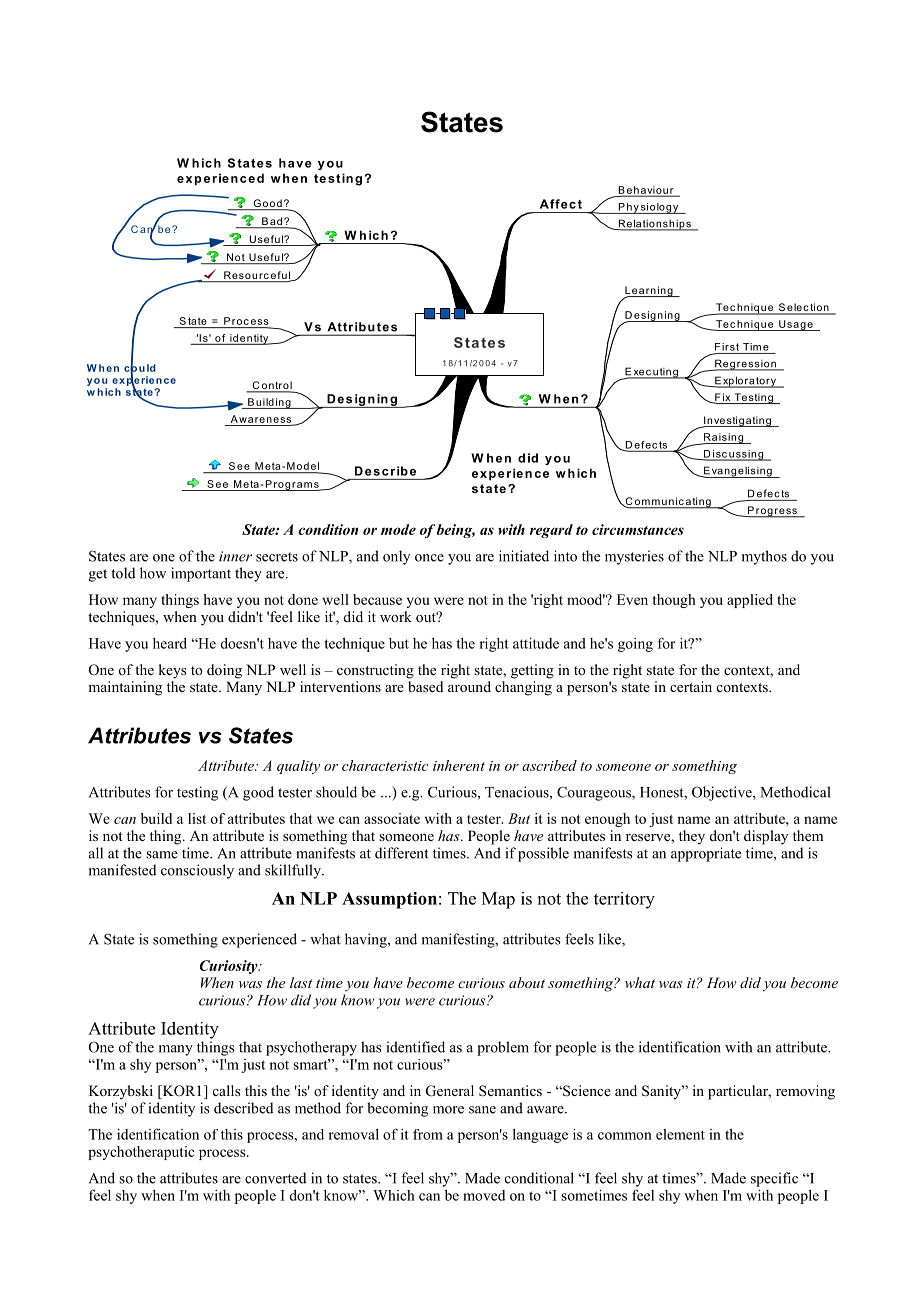  What do you see at coordinates (392, 818) in the image?
I see `associate` at bounding box center [392, 818].
